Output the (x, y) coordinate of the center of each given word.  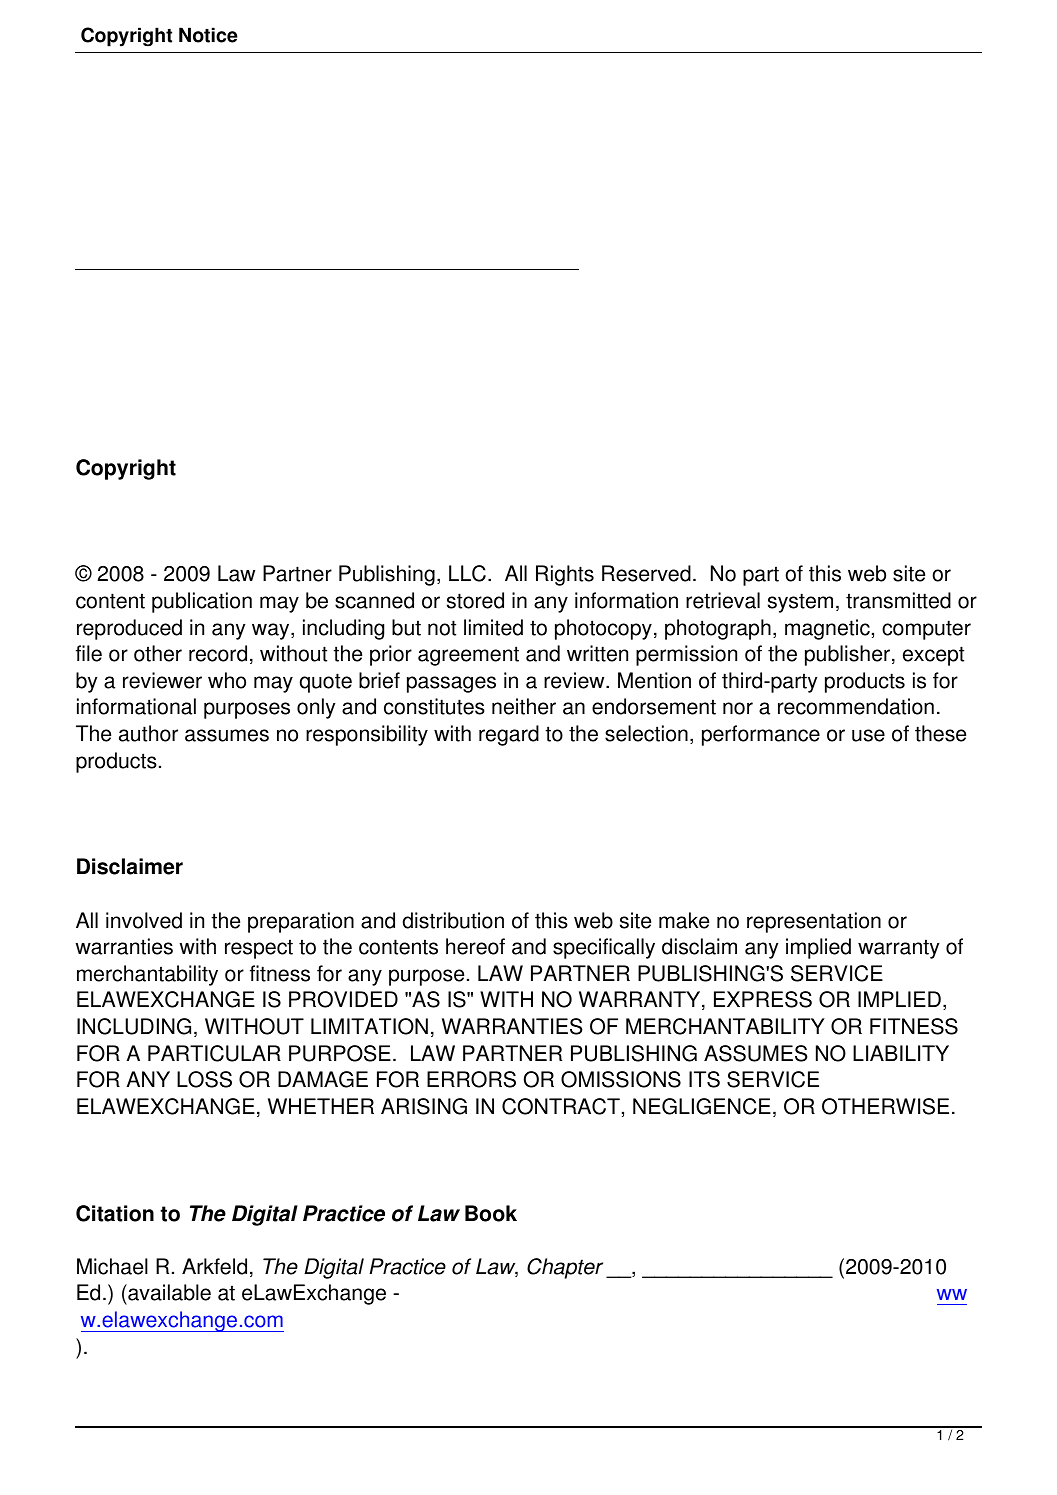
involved (144, 920)
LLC (467, 573)
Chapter (565, 1268)
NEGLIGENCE (702, 1106)
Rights (565, 575)
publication (202, 602)
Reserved (646, 573)
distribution (453, 920)
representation (814, 922)
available (168, 1292)
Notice (208, 35)
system (800, 603)
